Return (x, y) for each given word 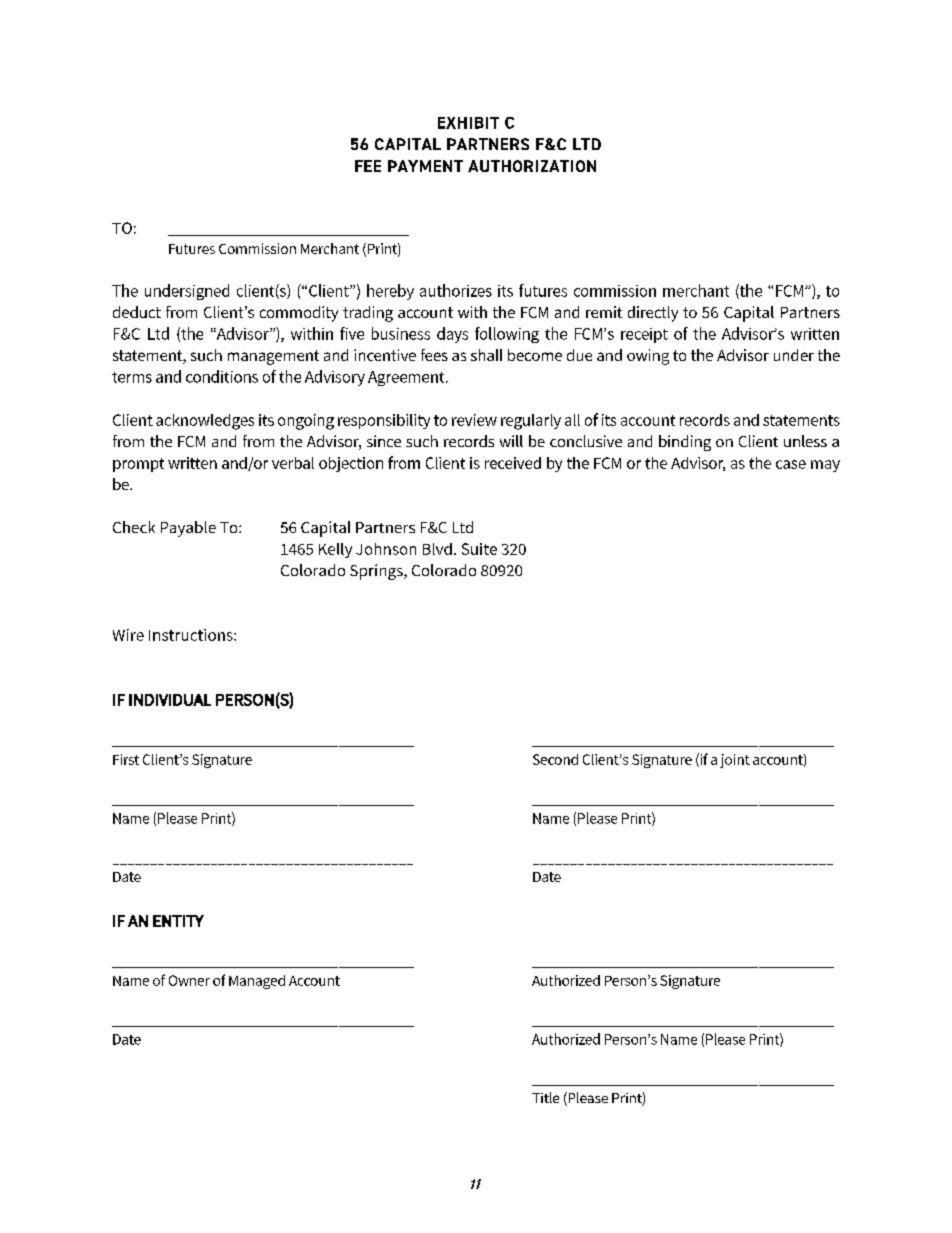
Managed (257, 982)
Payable (188, 529)
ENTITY (178, 921)
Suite (479, 549)
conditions (222, 376)
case (791, 464)
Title (545, 1097)
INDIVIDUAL (170, 700)
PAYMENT (425, 166)
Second (555, 759)
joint (735, 761)
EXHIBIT (468, 123)
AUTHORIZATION (532, 166)
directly (653, 314)
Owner (189, 980)
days (452, 335)
